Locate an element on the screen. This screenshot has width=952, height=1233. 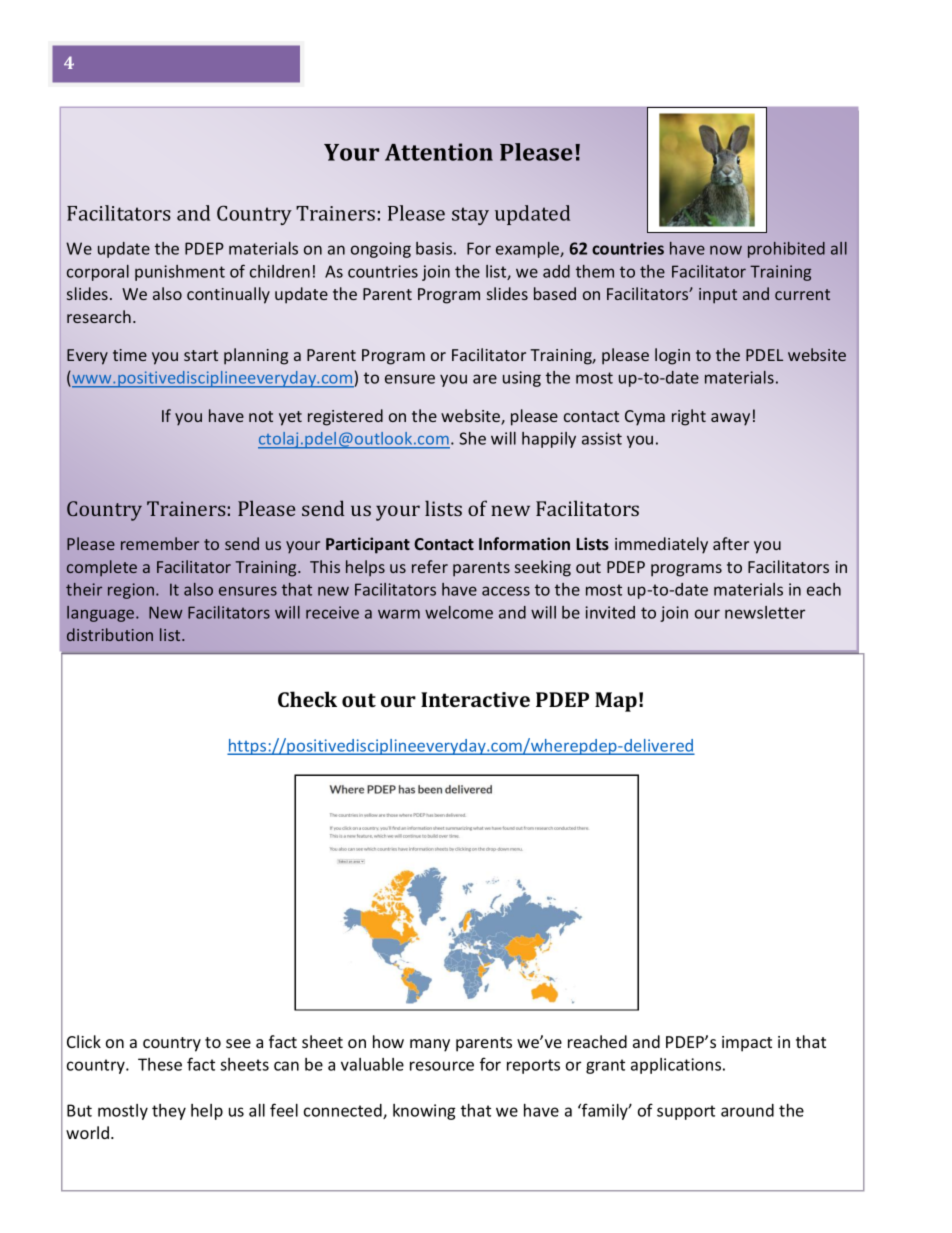
remember is located at coordinates (160, 543).
